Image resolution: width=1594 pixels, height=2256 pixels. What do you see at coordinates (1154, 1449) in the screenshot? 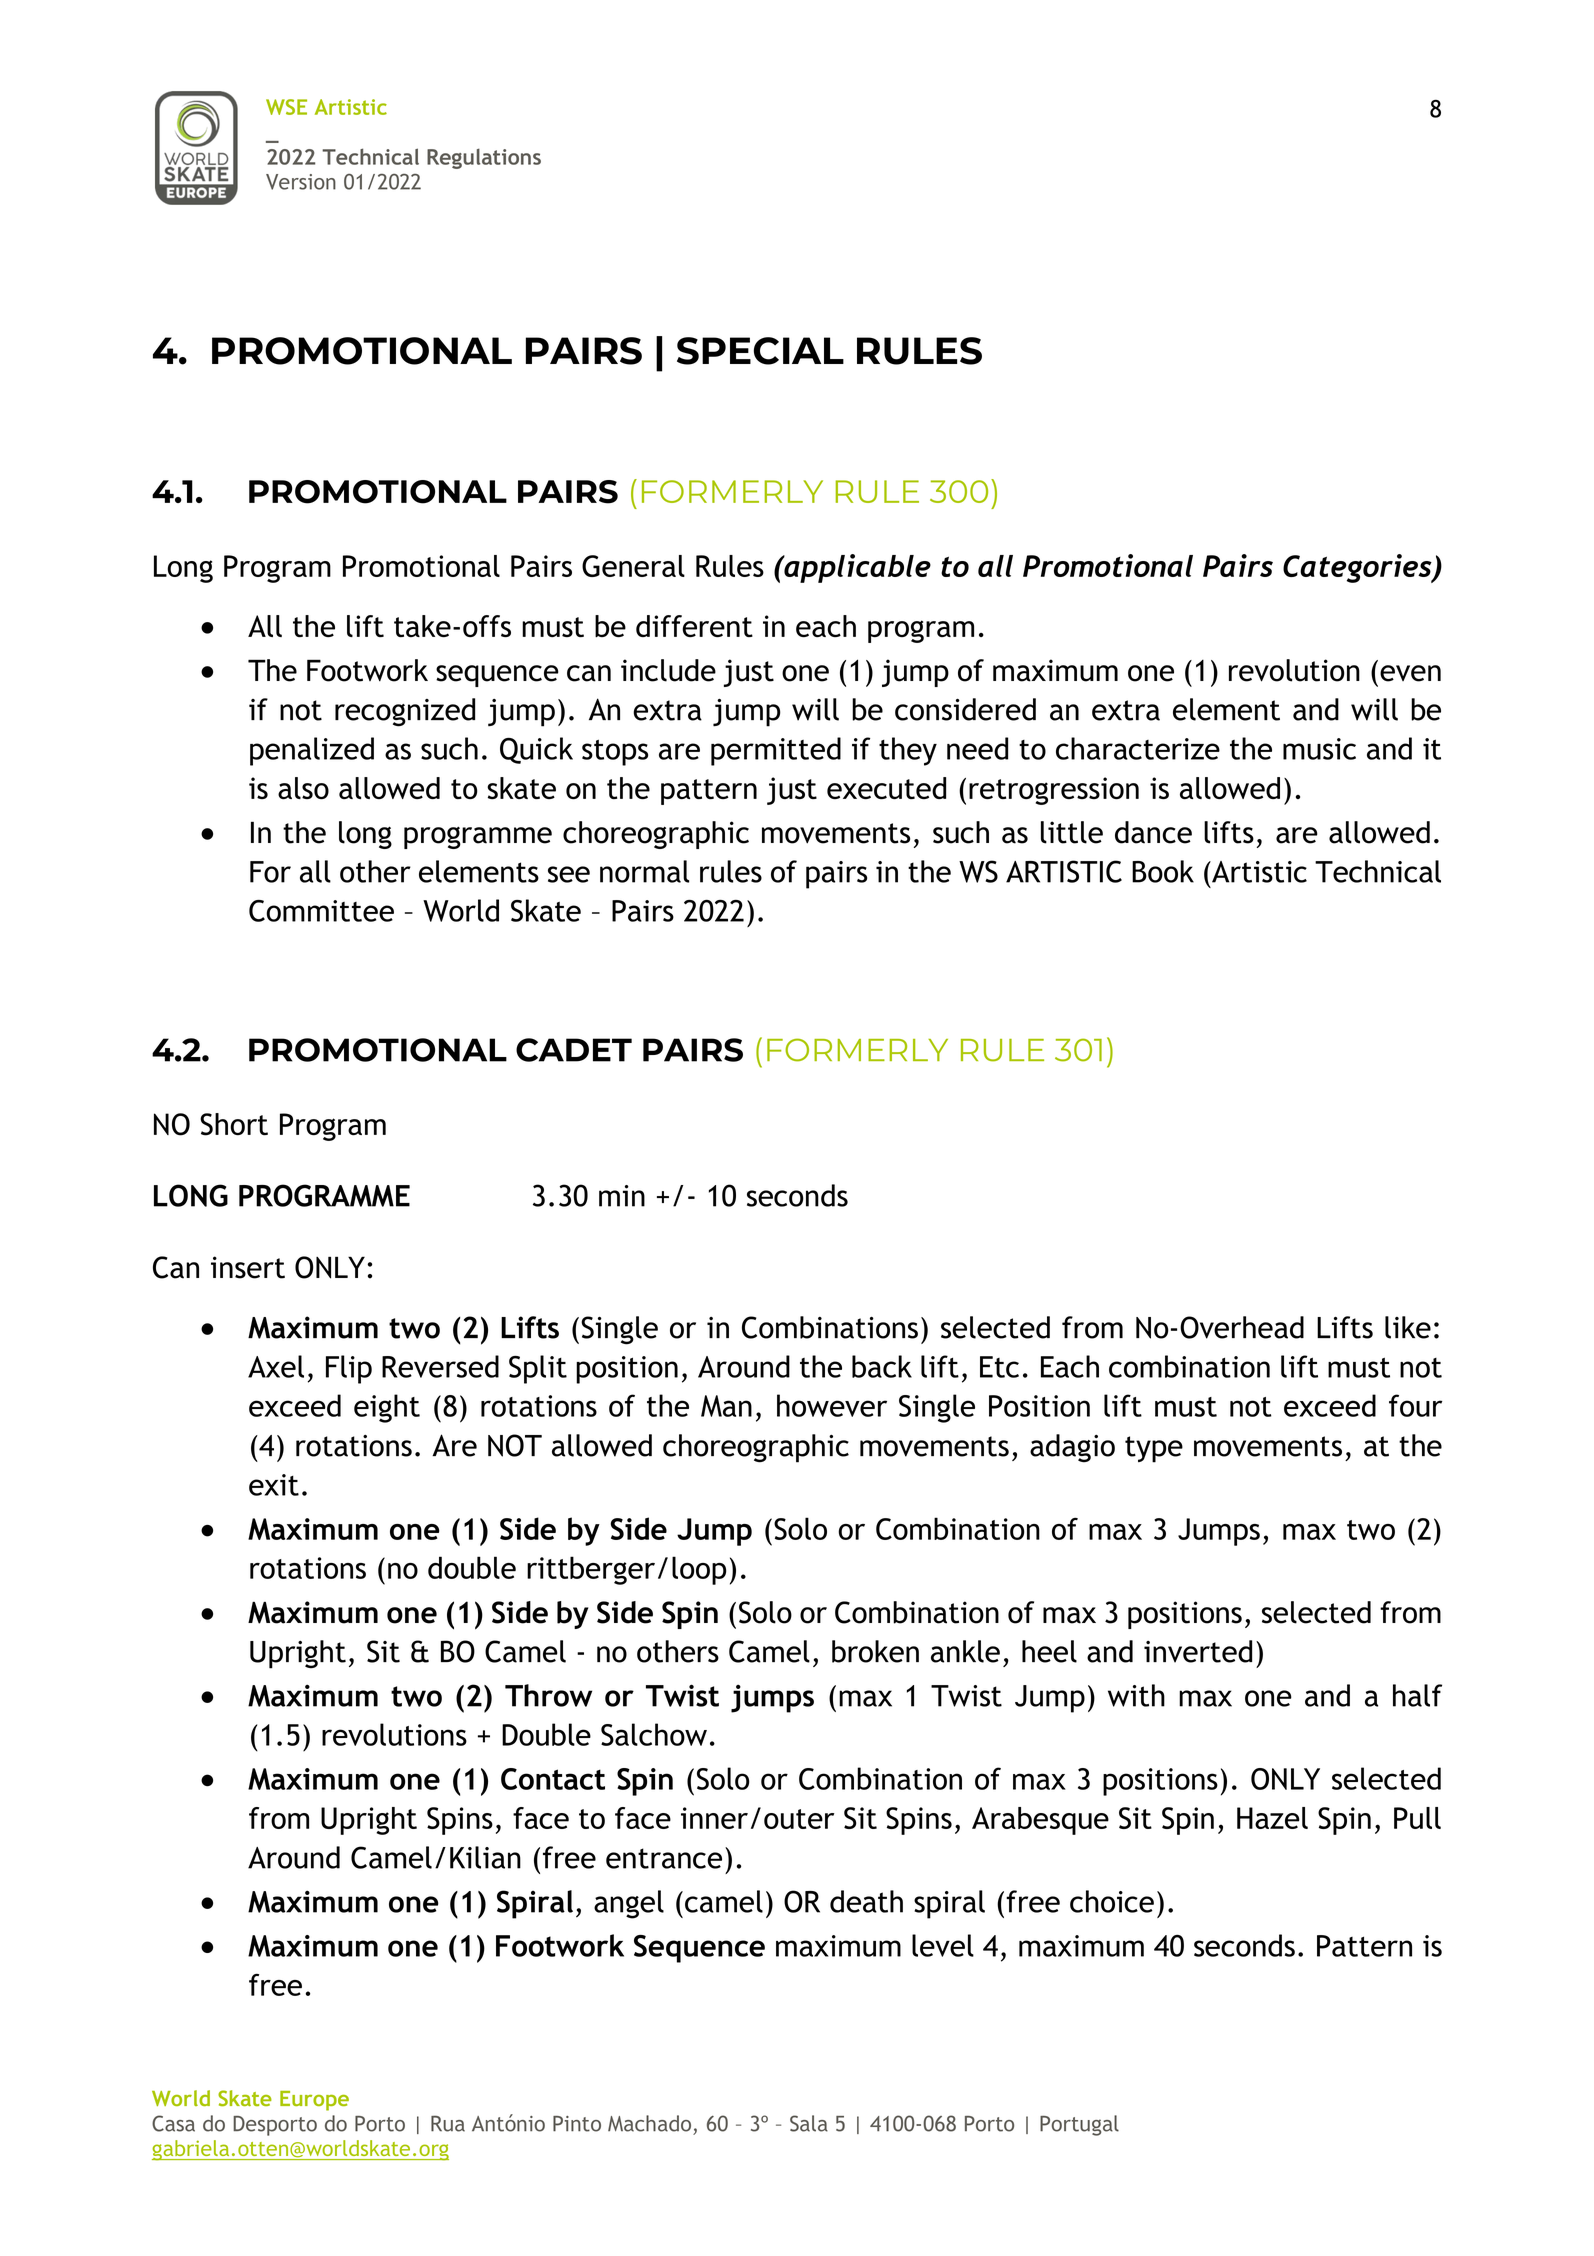
I see `type` at bounding box center [1154, 1449].
